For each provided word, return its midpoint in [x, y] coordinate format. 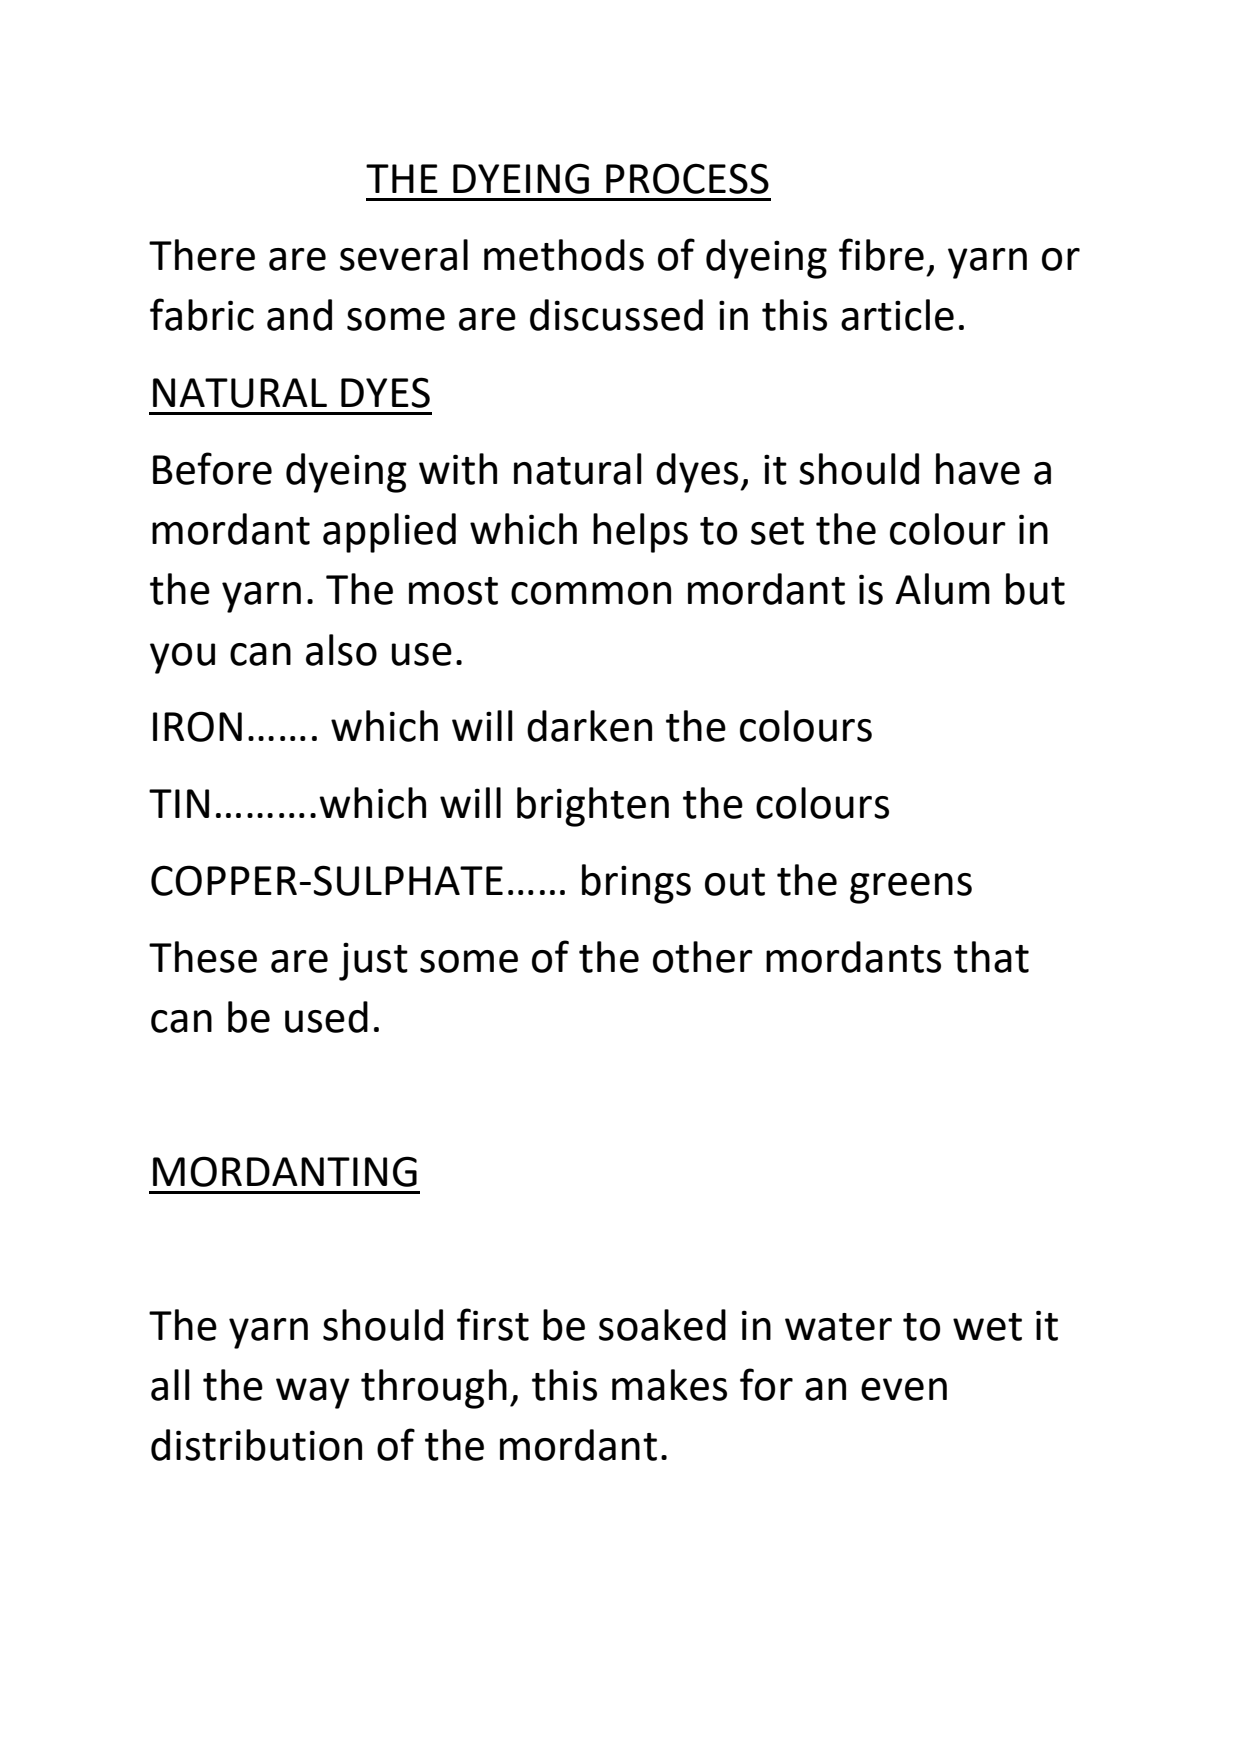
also [341, 650]
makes [669, 1385]
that [991, 957]
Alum [942, 589]
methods [564, 255]
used [326, 1017]
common [591, 593]
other [703, 957]
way [313, 1393]
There [202, 255]
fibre [881, 254]
